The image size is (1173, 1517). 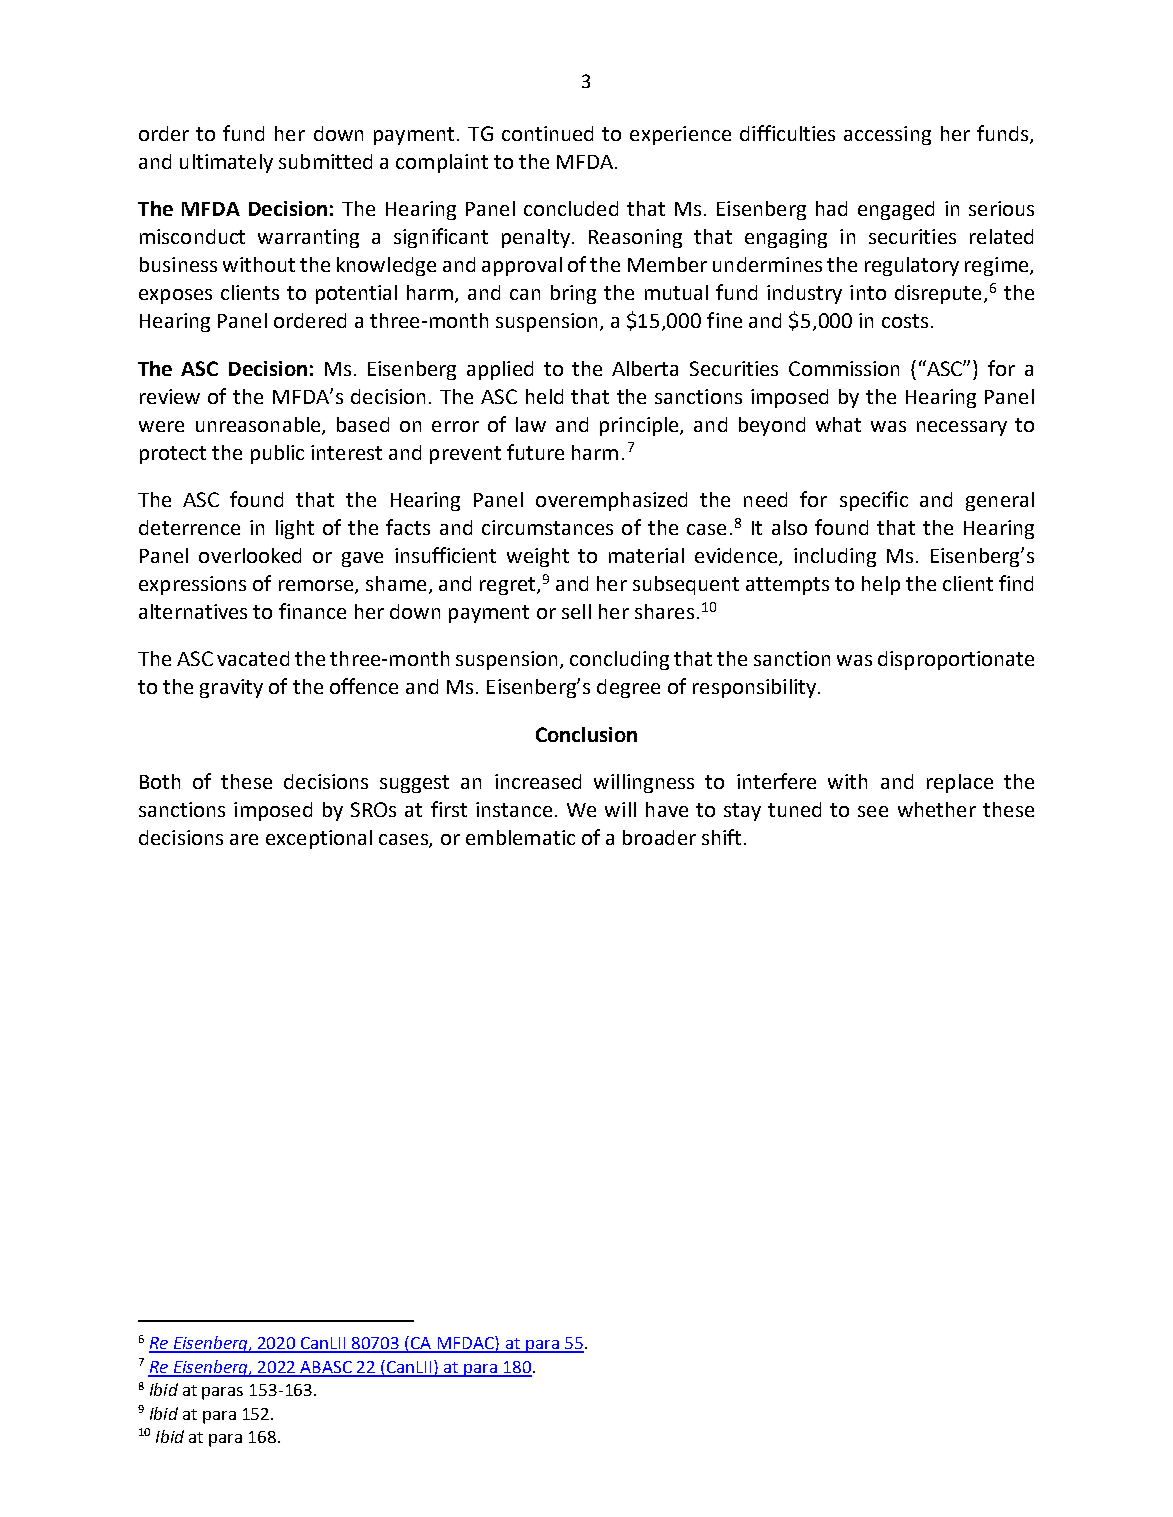 I want to click on public, so click(x=277, y=454).
